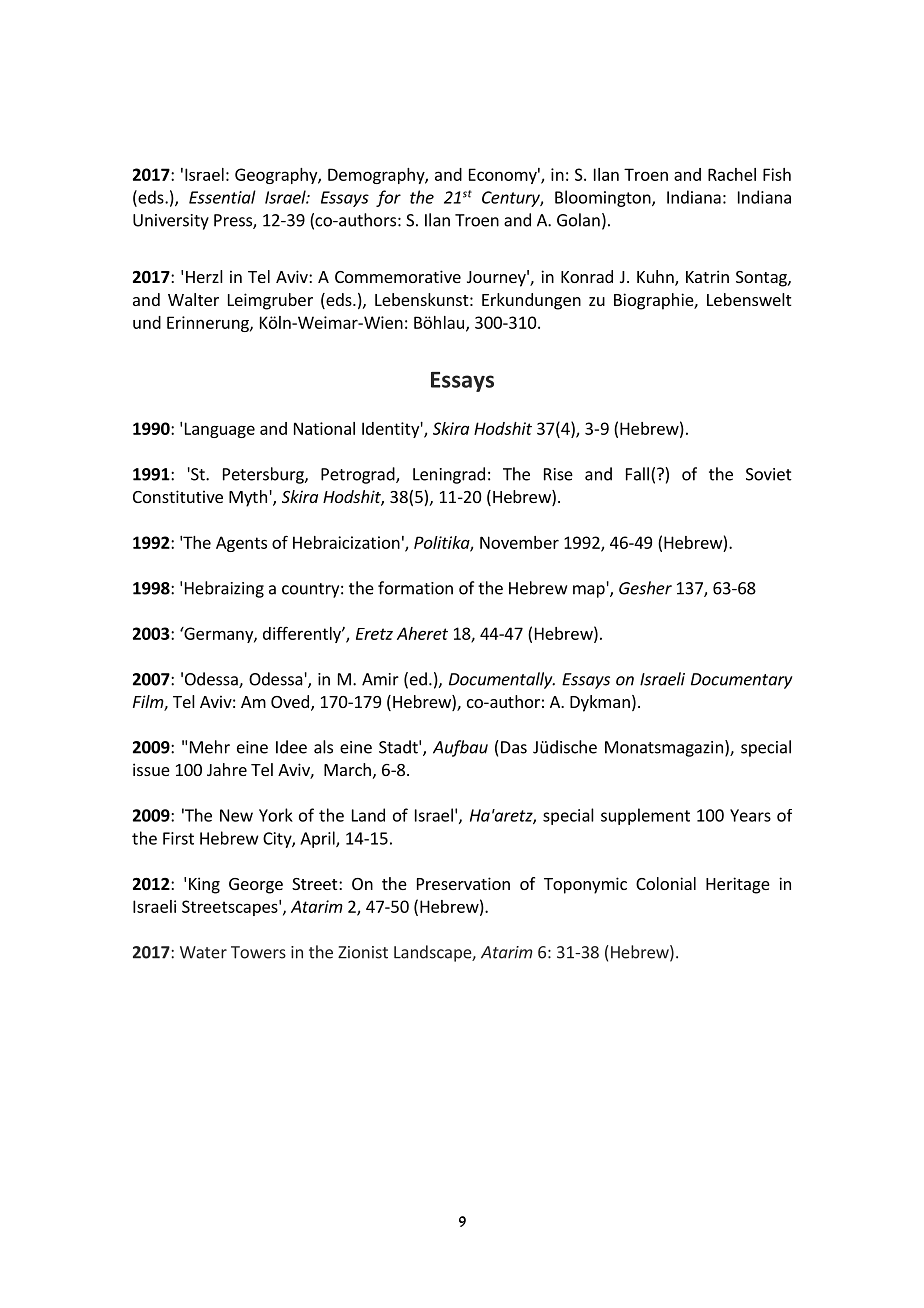 This screenshot has width=924, height=1308. Describe the element at coordinates (380, 679) in the screenshot. I see `Amir` at that location.
